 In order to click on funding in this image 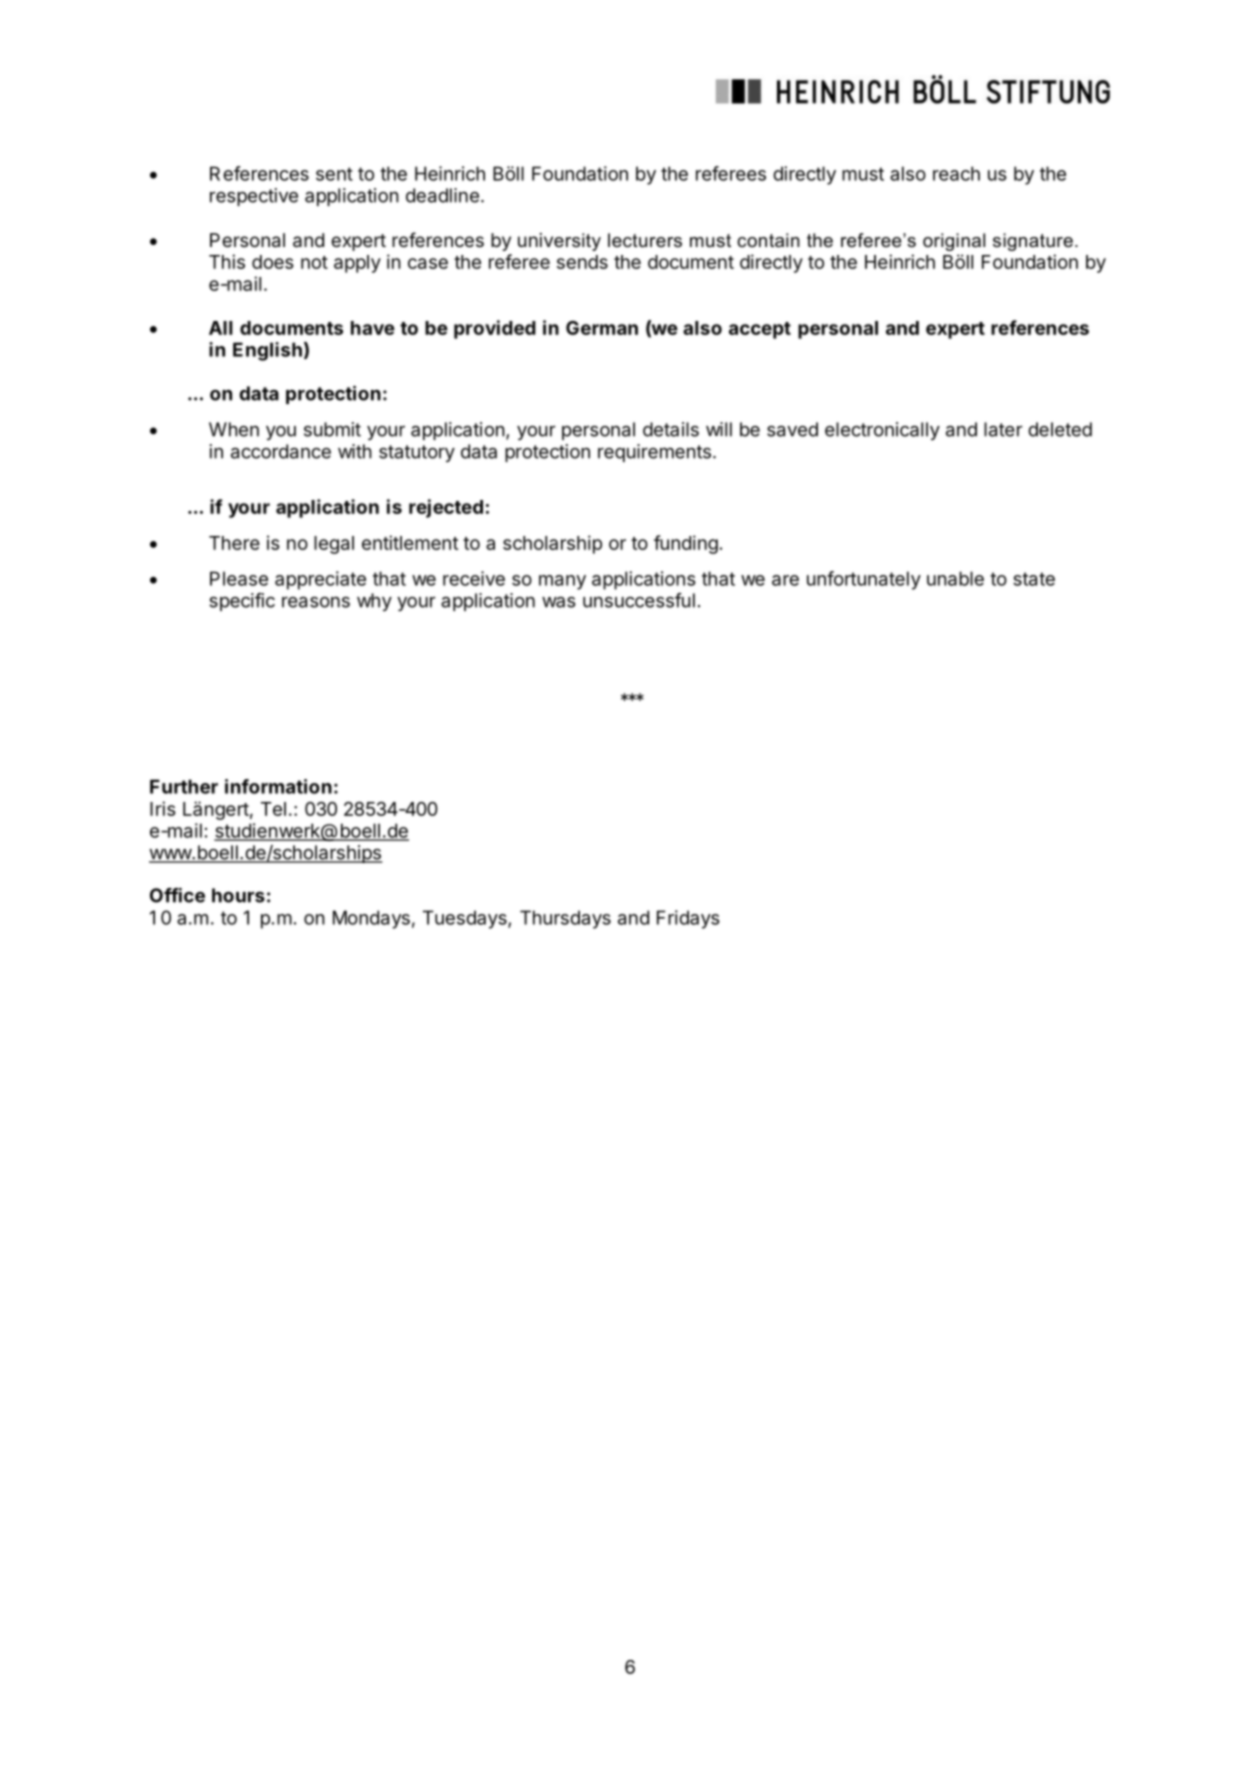, I will do `click(686, 544)`.
